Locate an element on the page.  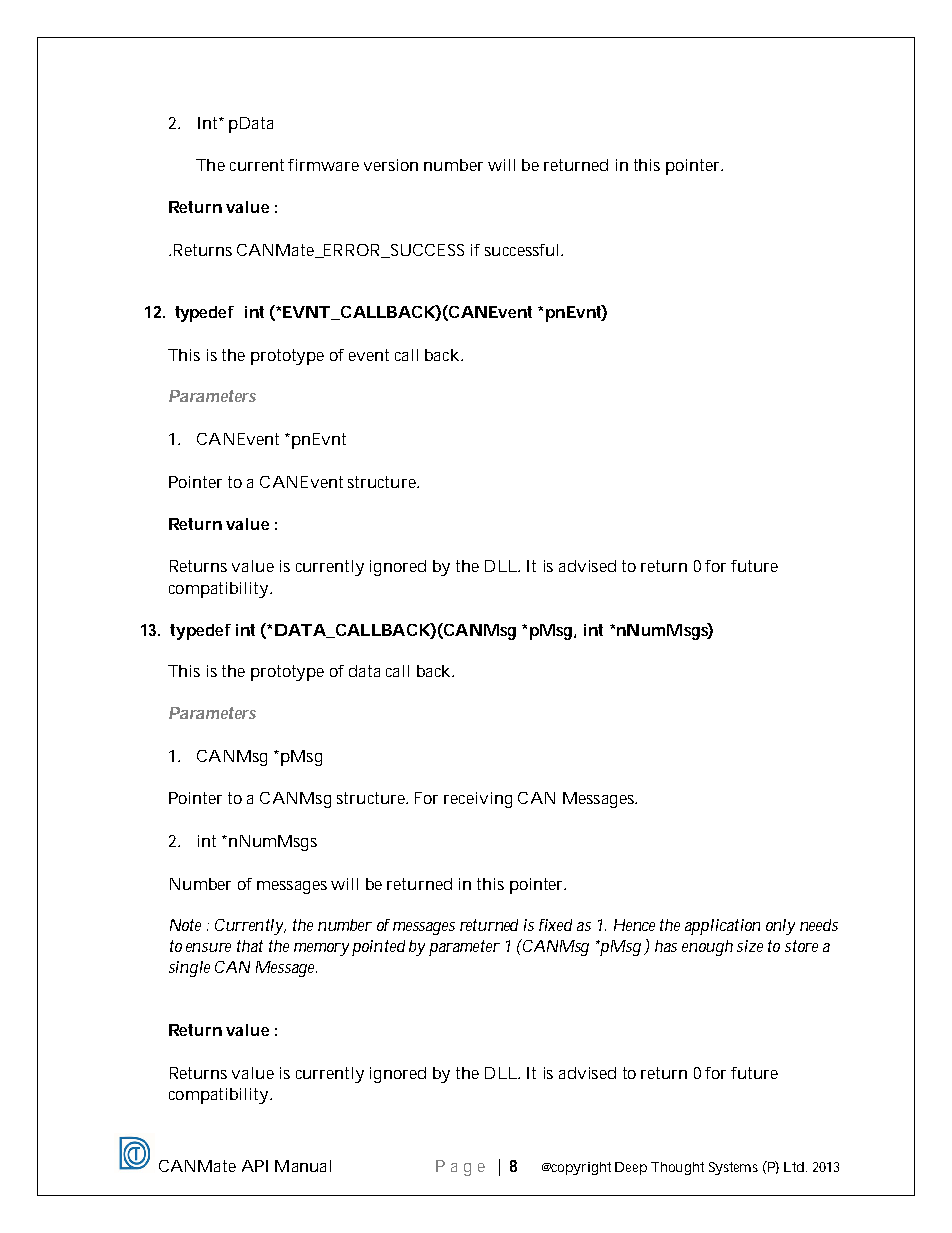
firmware is located at coordinates (323, 165).
